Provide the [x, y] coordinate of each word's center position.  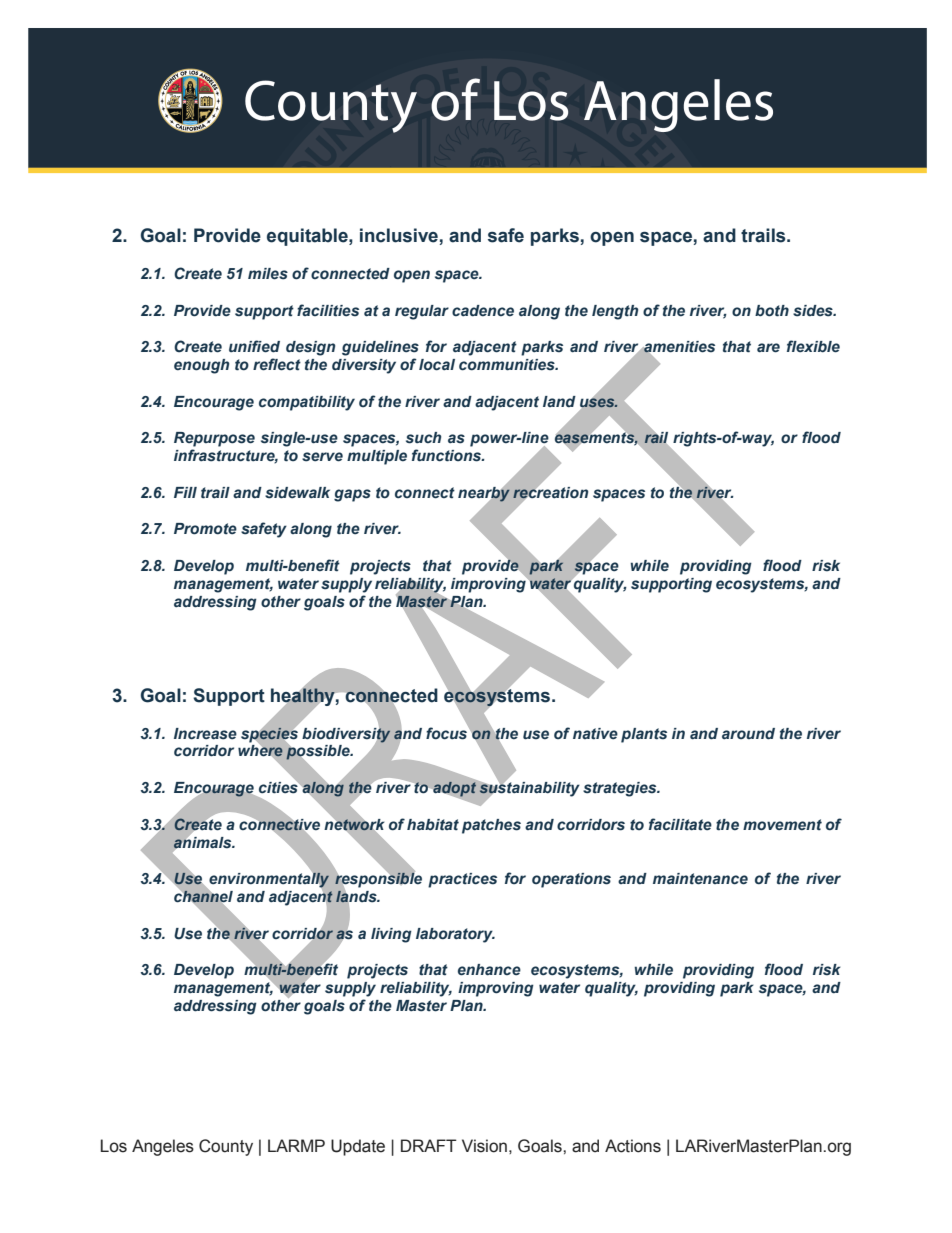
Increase [205, 734]
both [772, 311]
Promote [205, 529]
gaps [352, 495]
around [748, 734]
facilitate [680, 824]
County [226, 1147]
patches [491, 826]
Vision [484, 1146]
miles [268, 274]
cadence [483, 311]
